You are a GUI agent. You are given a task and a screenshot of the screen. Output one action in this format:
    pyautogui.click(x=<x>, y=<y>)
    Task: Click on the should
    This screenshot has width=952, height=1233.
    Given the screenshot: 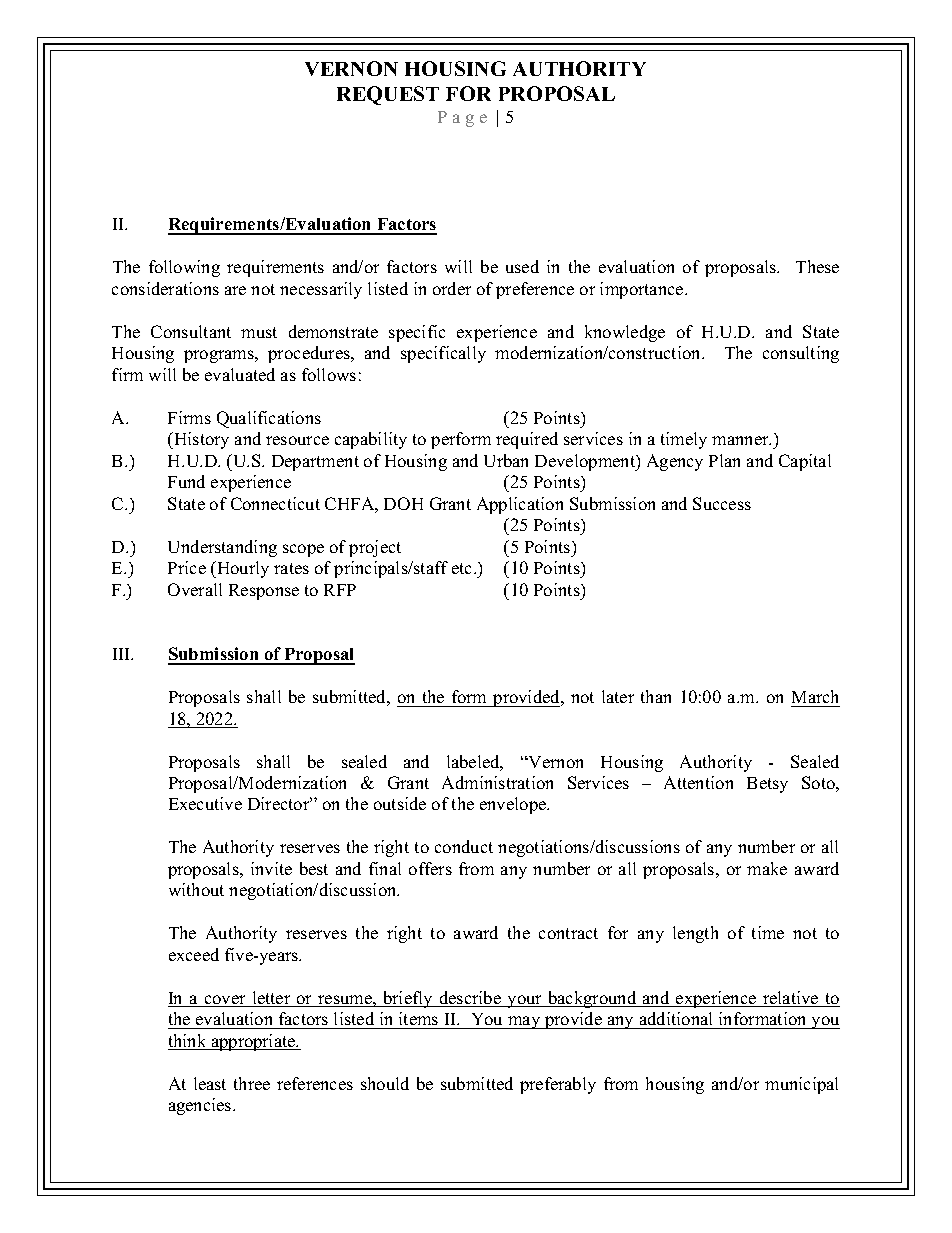 What is the action you would take?
    pyautogui.click(x=385, y=1083)
